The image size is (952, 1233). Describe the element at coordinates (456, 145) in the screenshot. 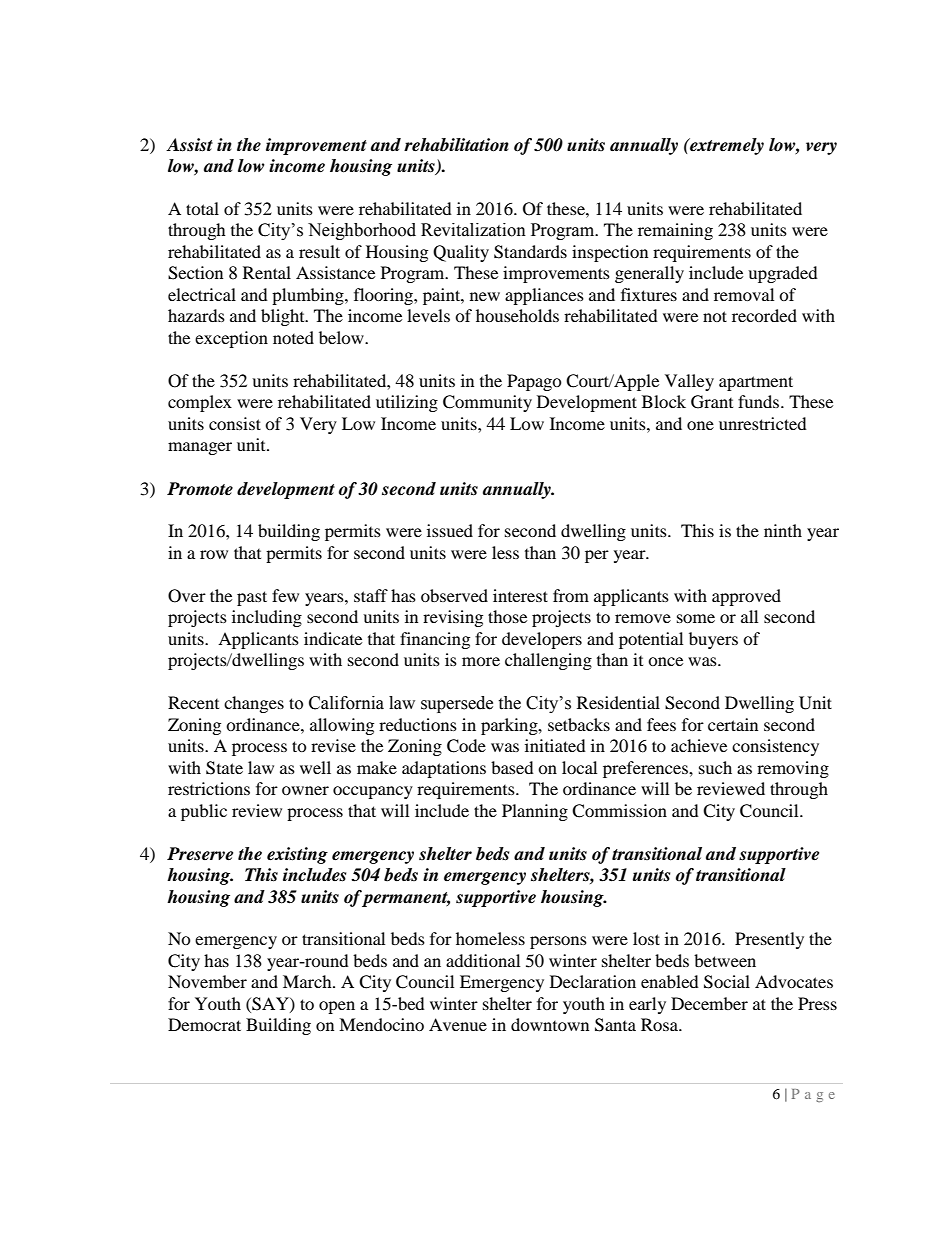

I see `rehabilitation` at that location.
